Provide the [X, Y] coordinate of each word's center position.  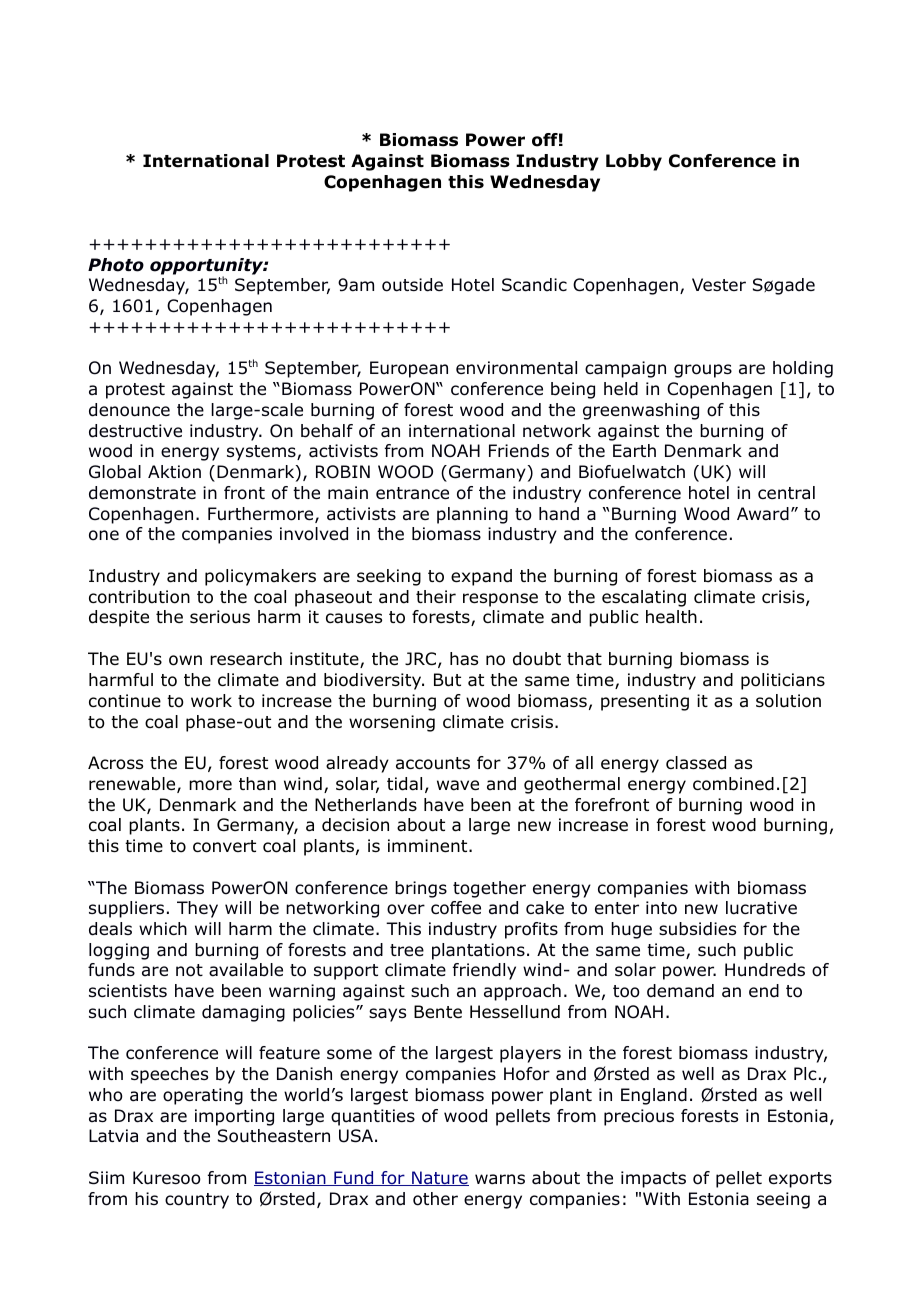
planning [472, 515]
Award [763, 514]
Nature [439, 1178]
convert [224, 846]
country [197, 1201]
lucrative [761, 908]
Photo [116, 265]
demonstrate [142, 493]
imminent [429, 846]
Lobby [634, 162]
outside [412, 285]
